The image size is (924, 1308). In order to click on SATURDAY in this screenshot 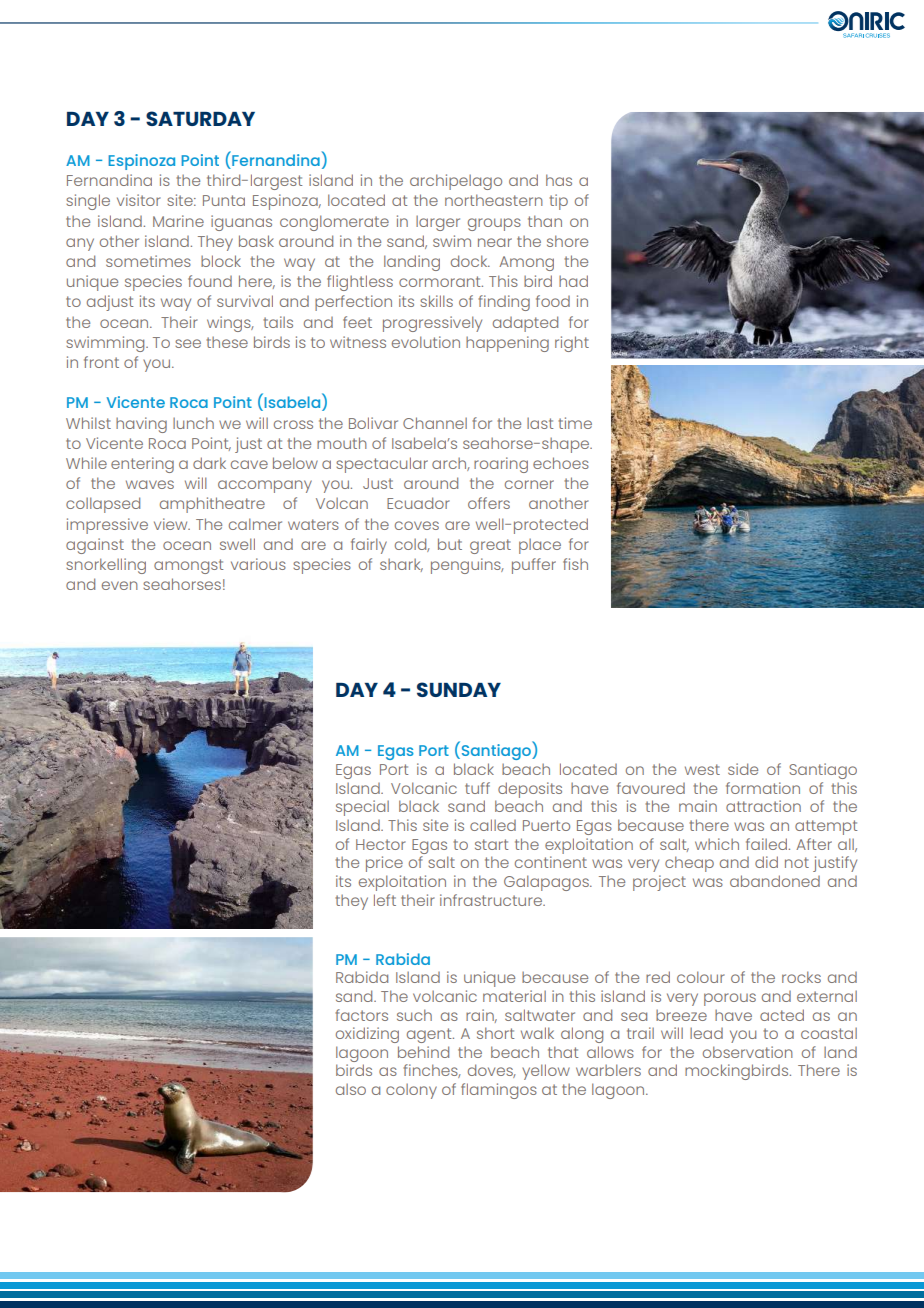, I will do `click(200, 118)`.
